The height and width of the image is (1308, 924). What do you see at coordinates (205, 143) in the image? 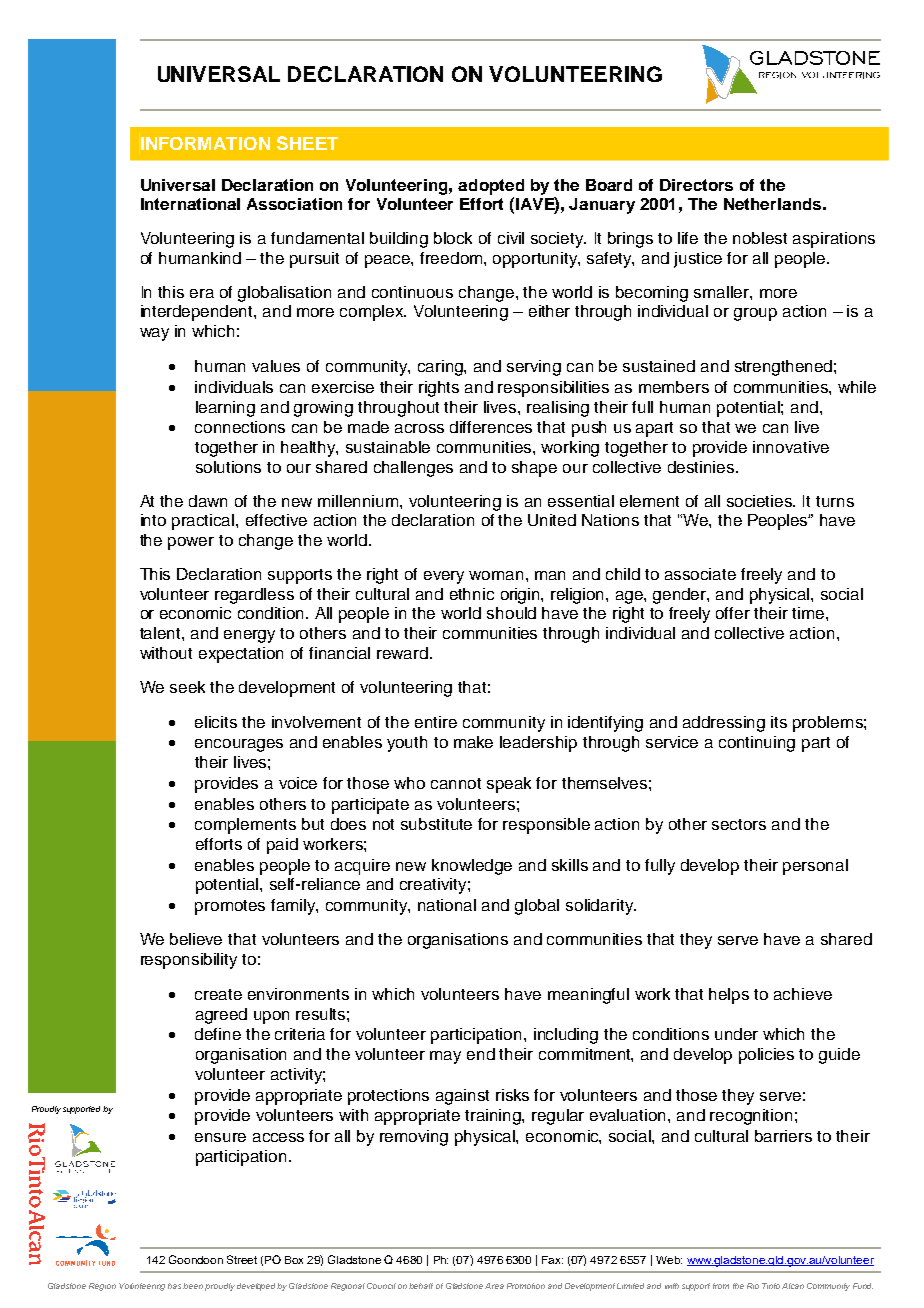
I see `INFORMATION` at bounding box center [205, 143].
